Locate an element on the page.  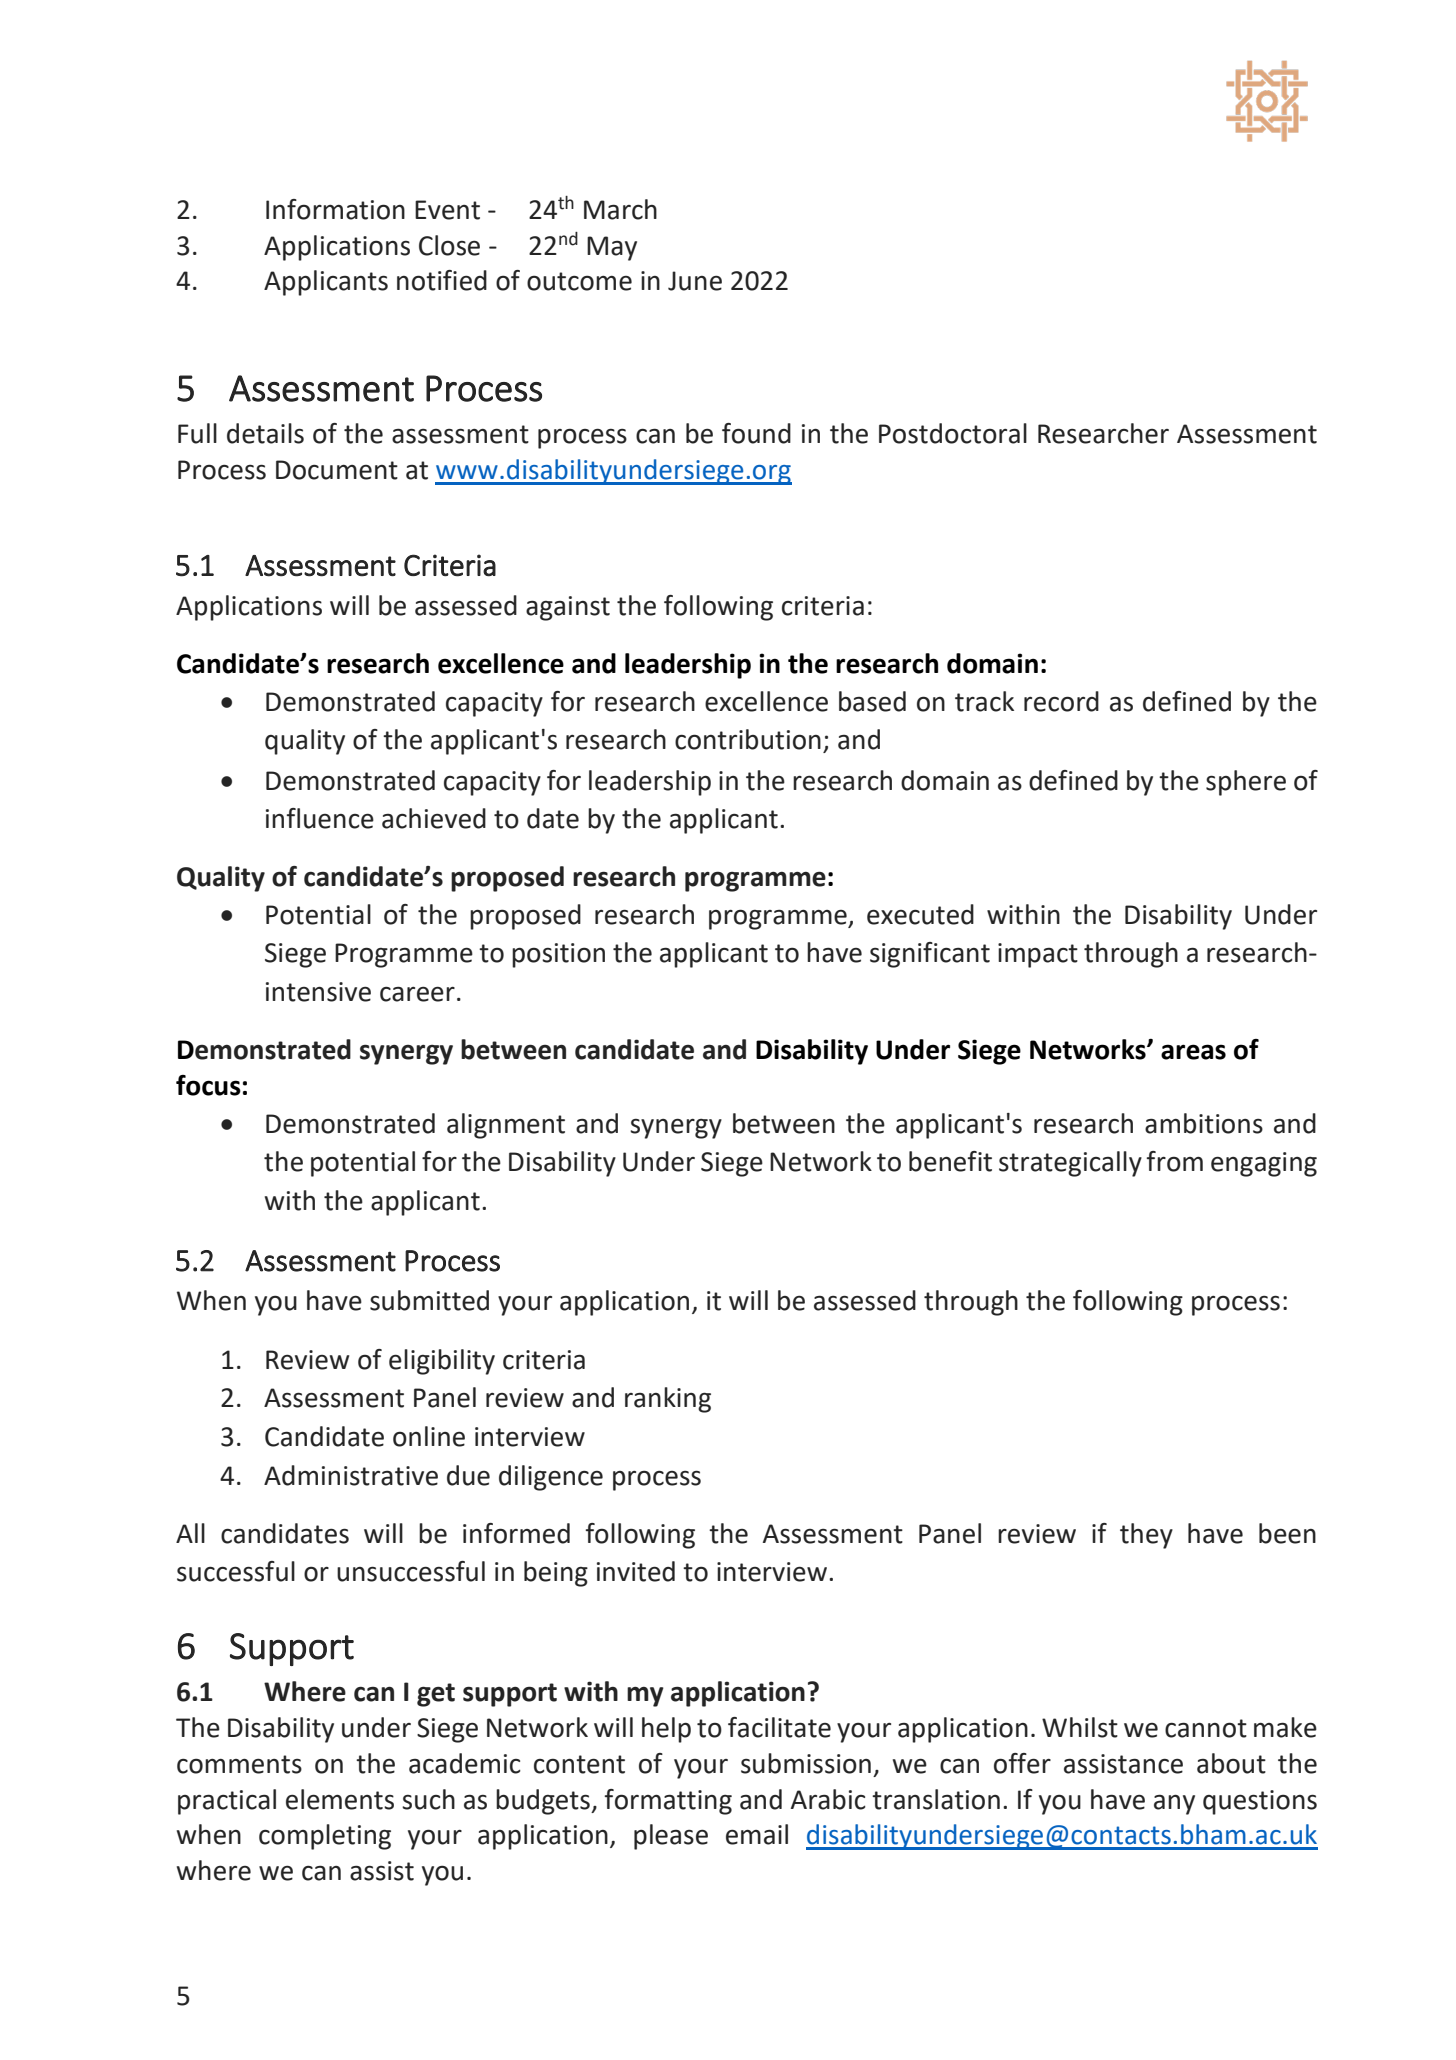
Document is located at coordinates (337, 470).
